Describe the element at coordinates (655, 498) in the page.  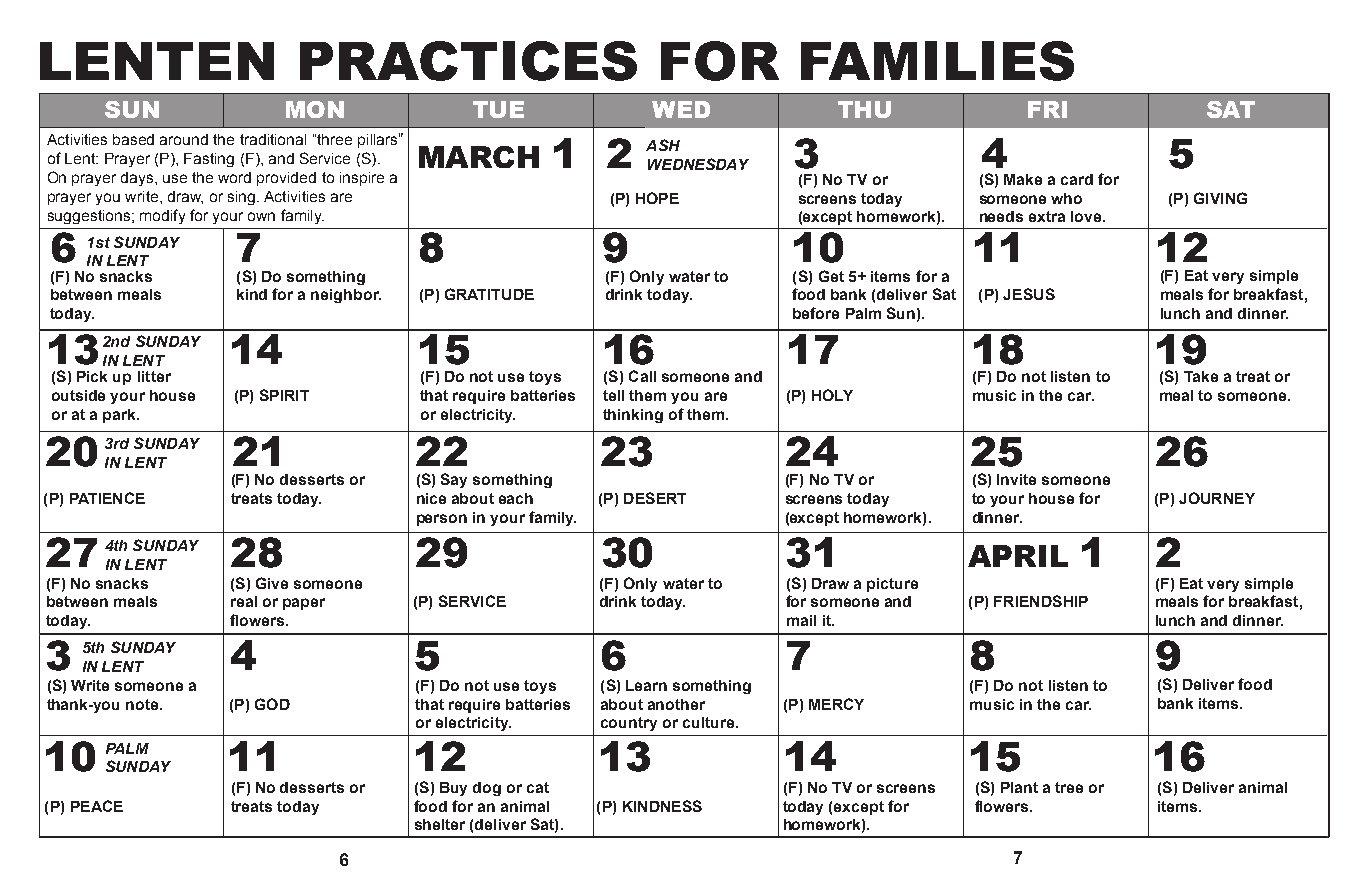
I see `DESERT` at that location.
